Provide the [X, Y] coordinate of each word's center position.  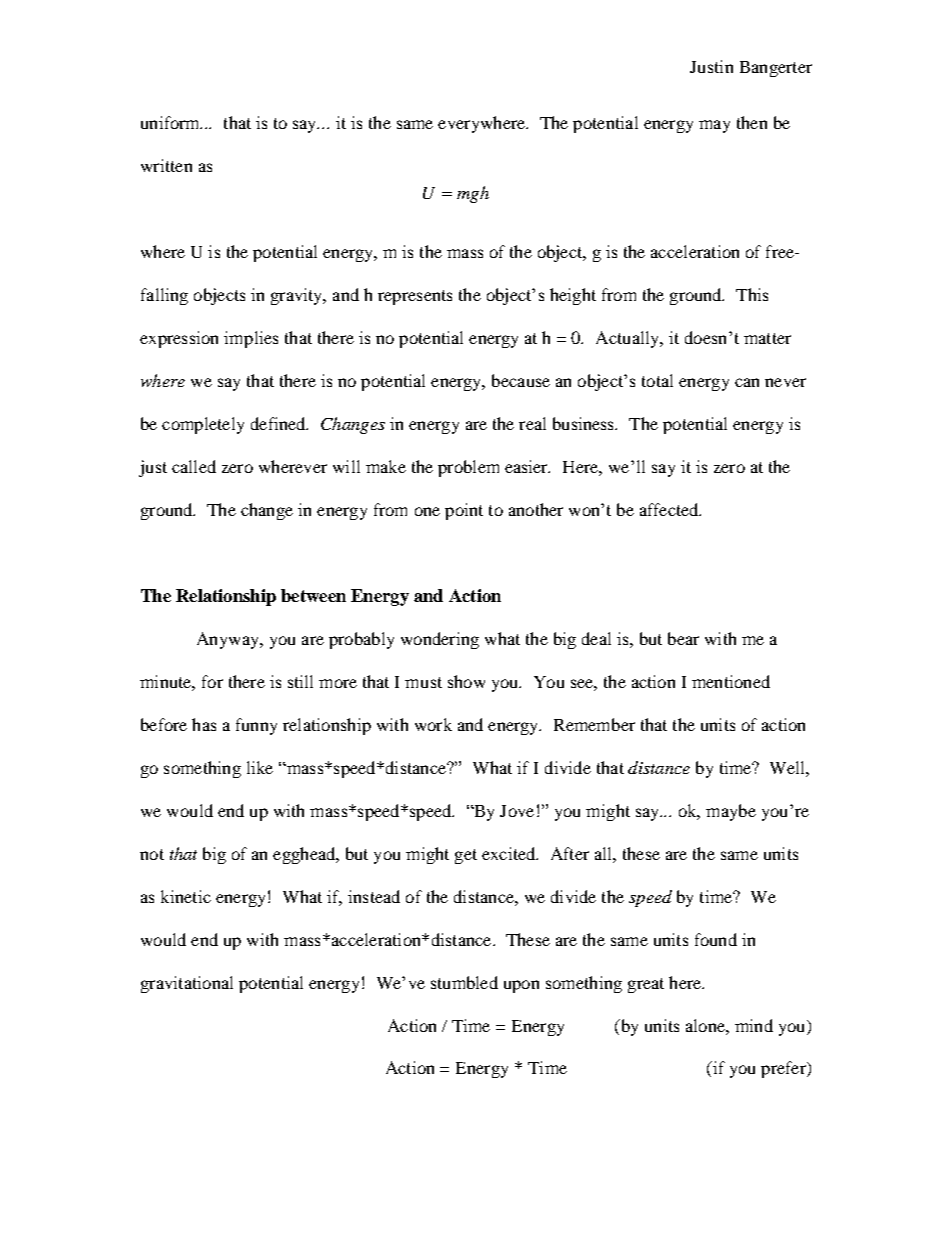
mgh [473, 194]
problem [468, 468]
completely [203, 425]
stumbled [464, 982]
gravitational [187, 984]
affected [670, 509]
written [166, 165]
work [433, 724]
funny [256, 726]
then [752, 122]
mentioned [731, 681]
